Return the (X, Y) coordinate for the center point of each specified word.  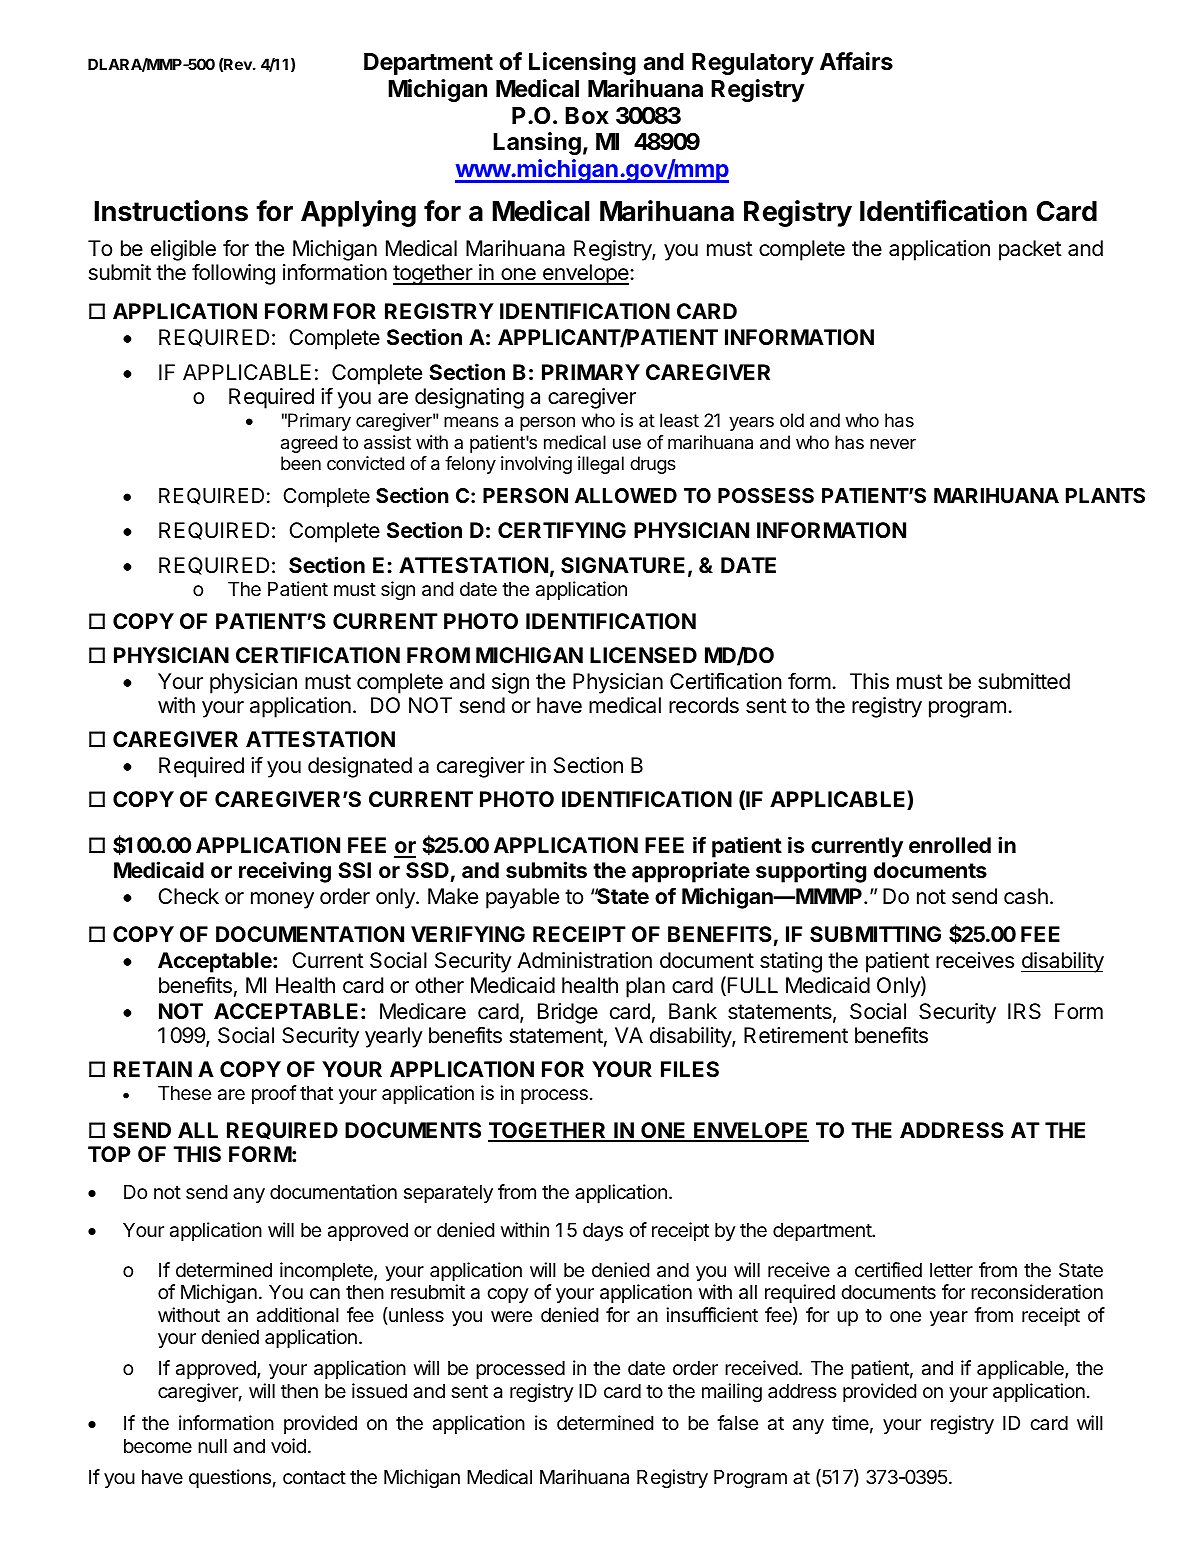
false (737, 1423)
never (893, 444)
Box (587, 116)
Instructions (171, 211)
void (288, 1445)
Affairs (856, 61)
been (301, 463)
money (282, 900)
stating (791, 962)
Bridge (568, 1013)
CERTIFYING (562, 530)
